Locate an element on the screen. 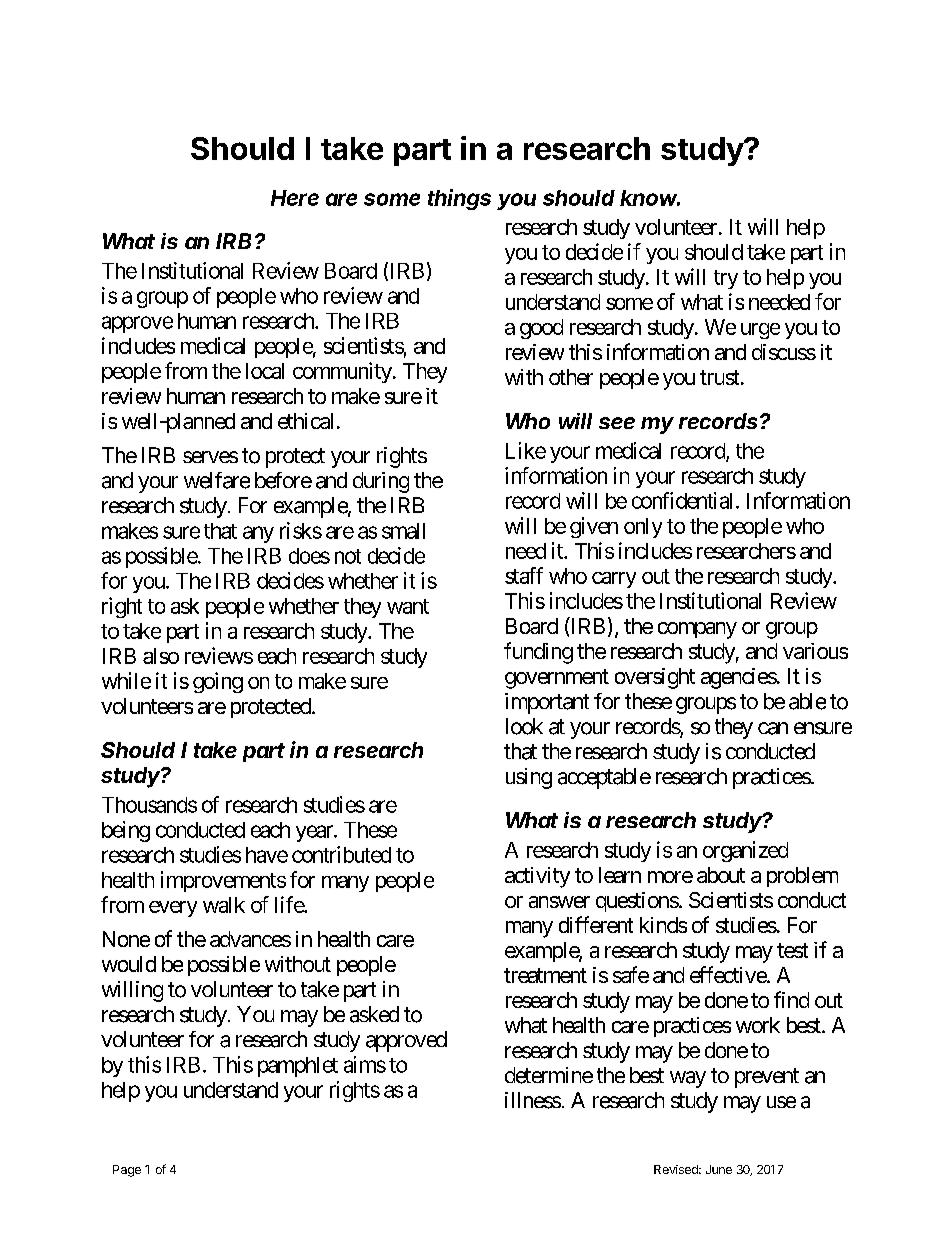 Image resolution: width=952 pixels, height=1233 pixels. going is located at coordinates (218, 682).
